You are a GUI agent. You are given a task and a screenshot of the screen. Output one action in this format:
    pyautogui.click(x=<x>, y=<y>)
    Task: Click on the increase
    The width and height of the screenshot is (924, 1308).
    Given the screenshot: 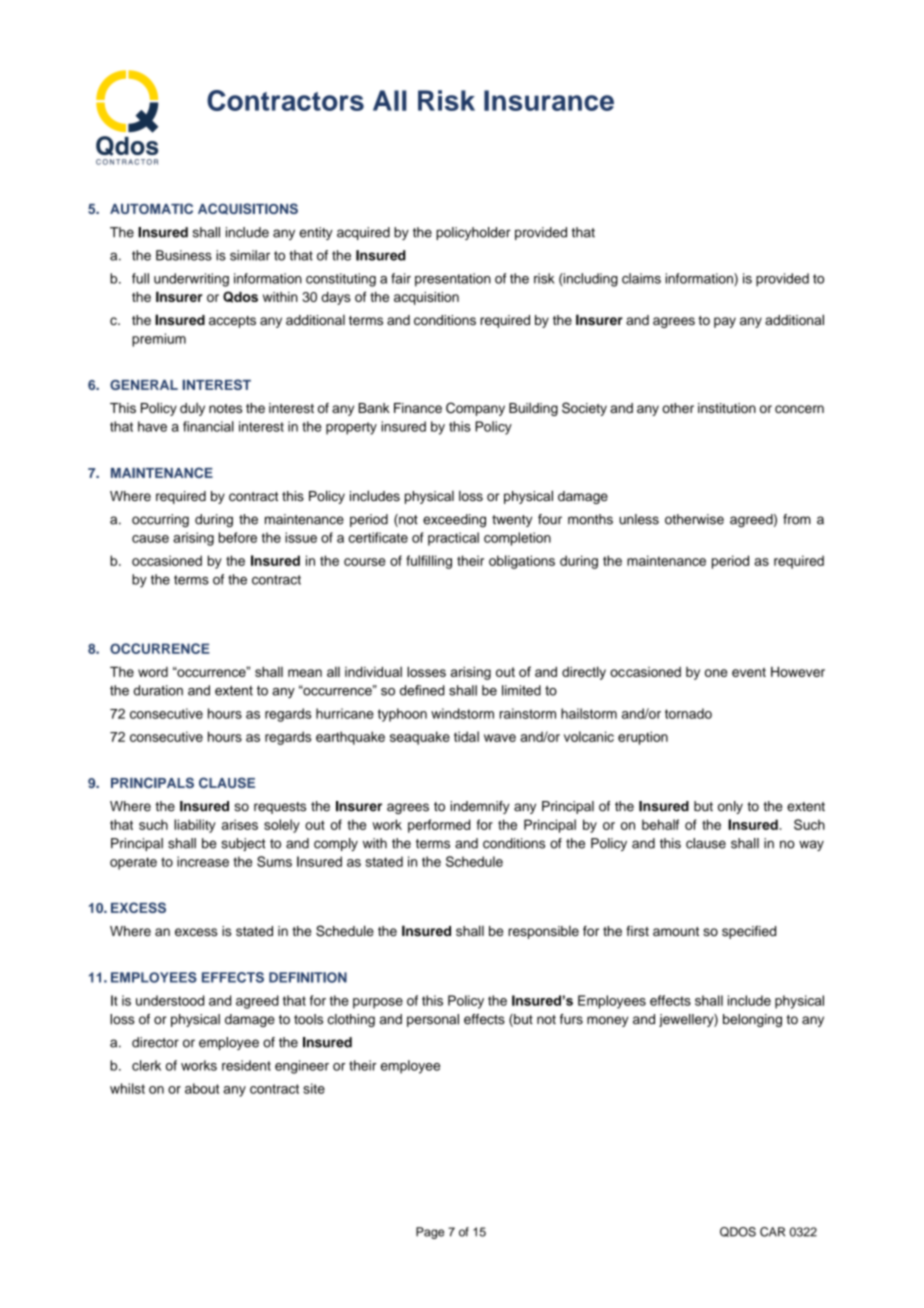 What is the action you would take?
    pyautogui.click(x=203, y=861)
